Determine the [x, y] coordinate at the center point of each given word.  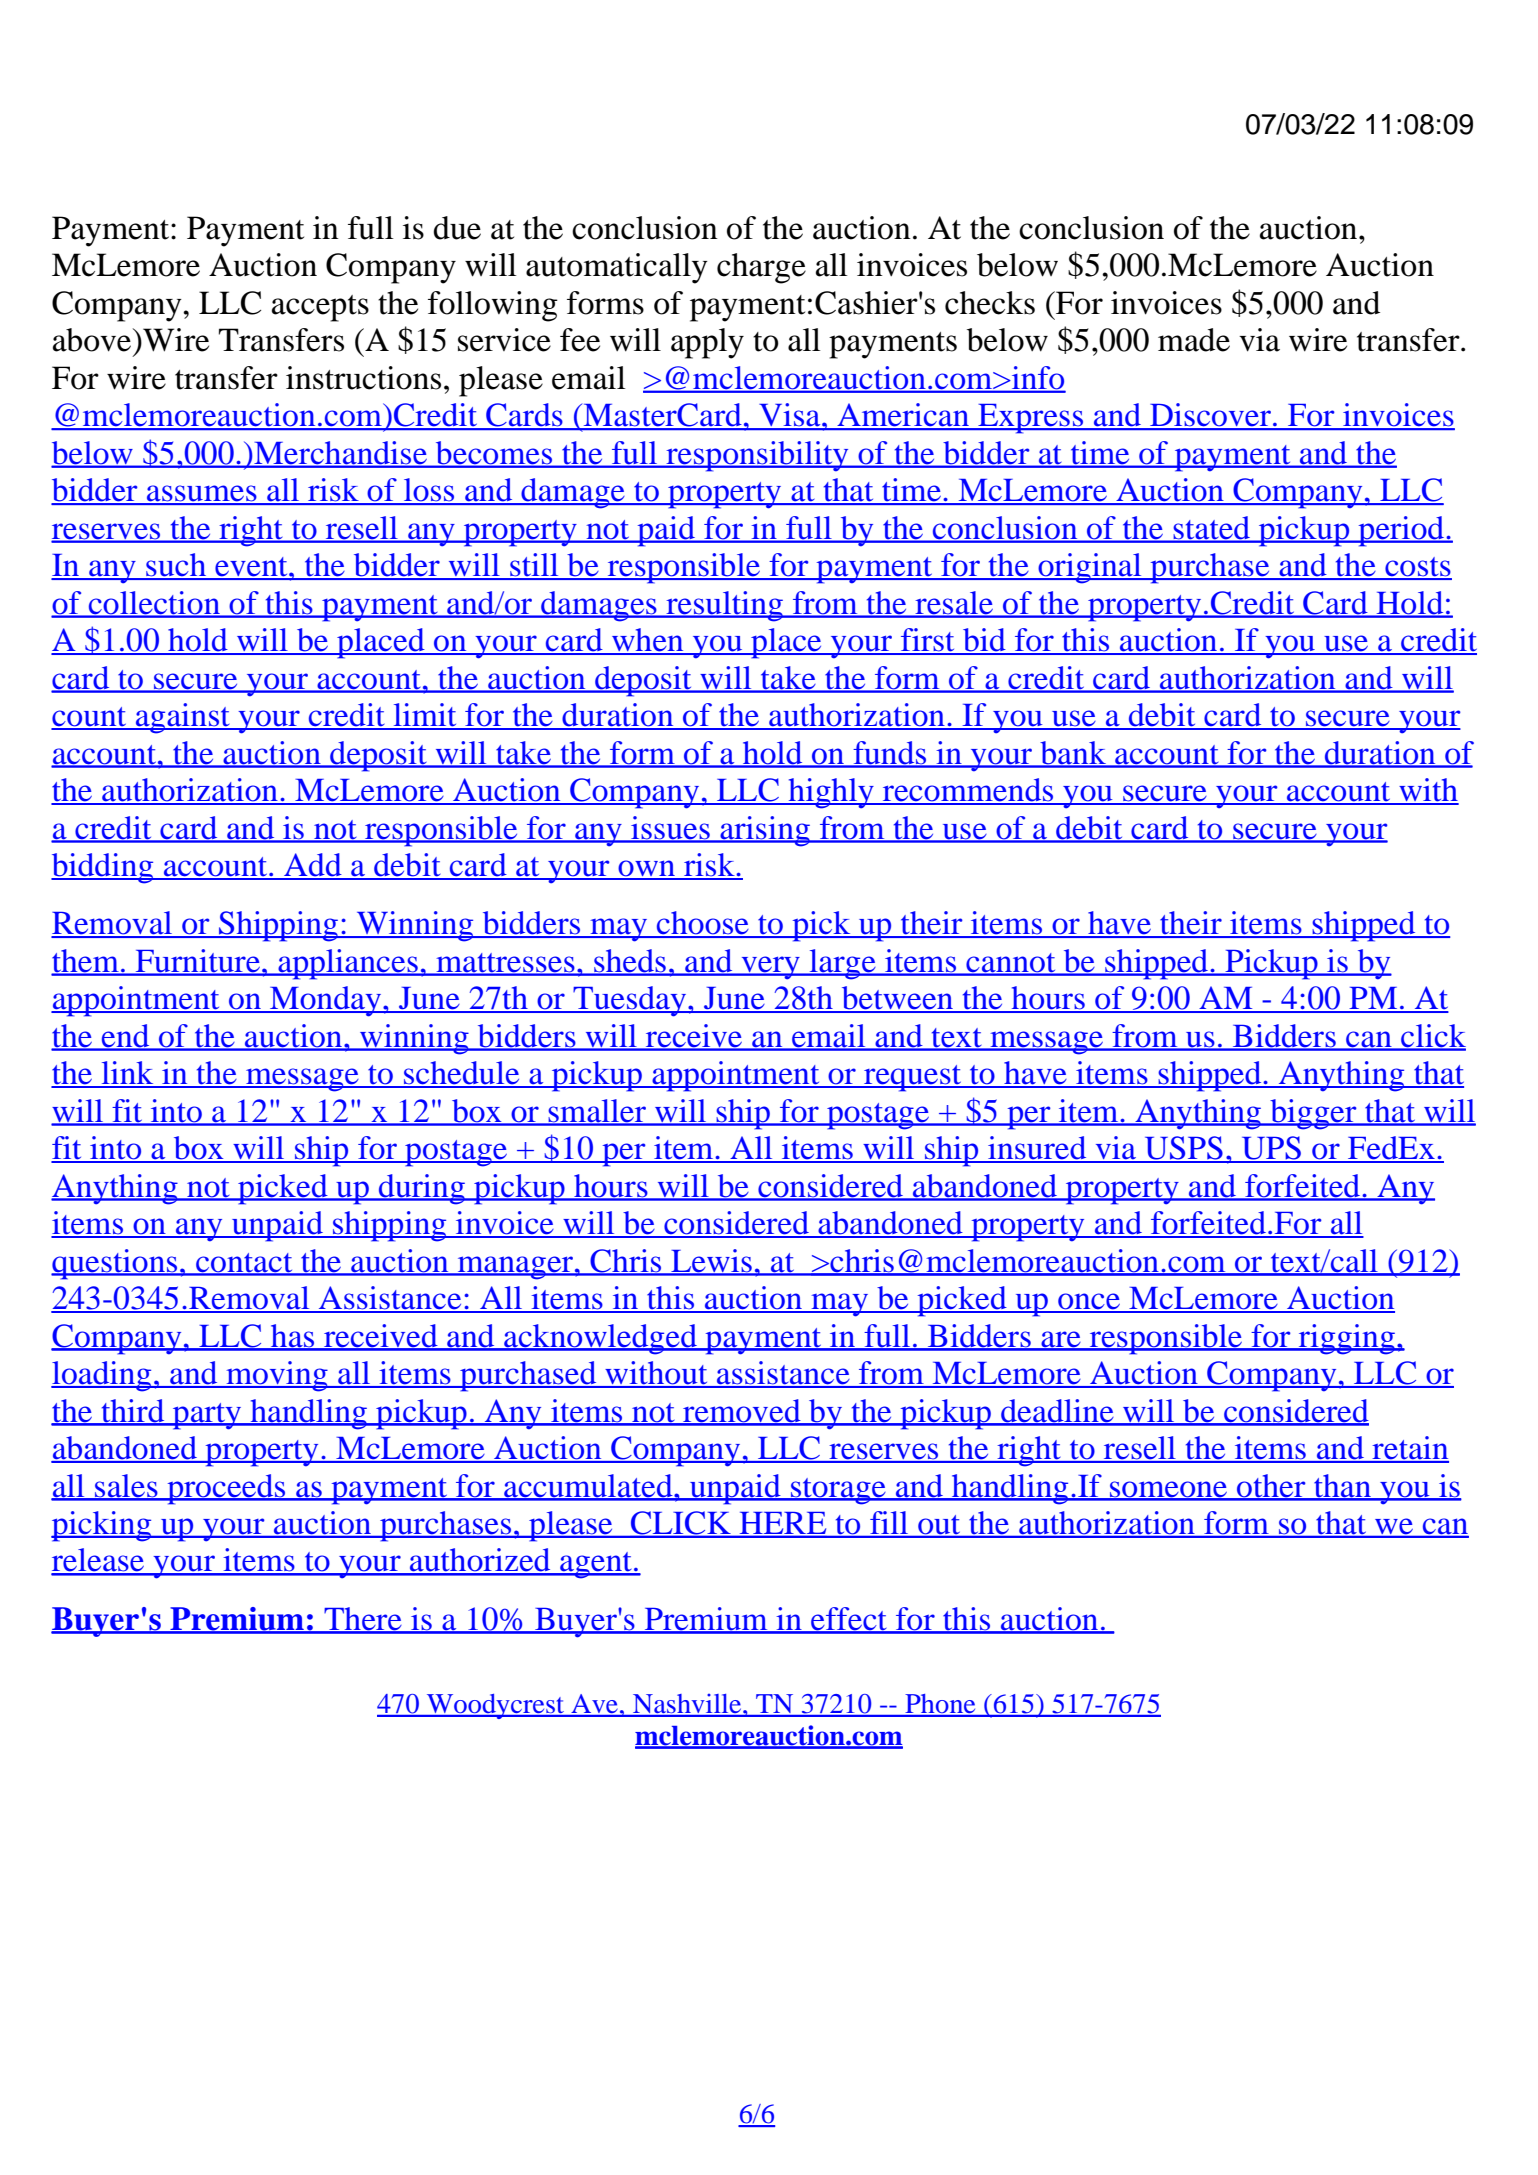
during [422, 1189]
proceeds [226, 1489]
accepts [320, 308]
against [182, 718]
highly [831, 793]
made [1194, 340]
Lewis [711, 1262]
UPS [1271, 1149]
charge [761, 268]
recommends [968, 791]
